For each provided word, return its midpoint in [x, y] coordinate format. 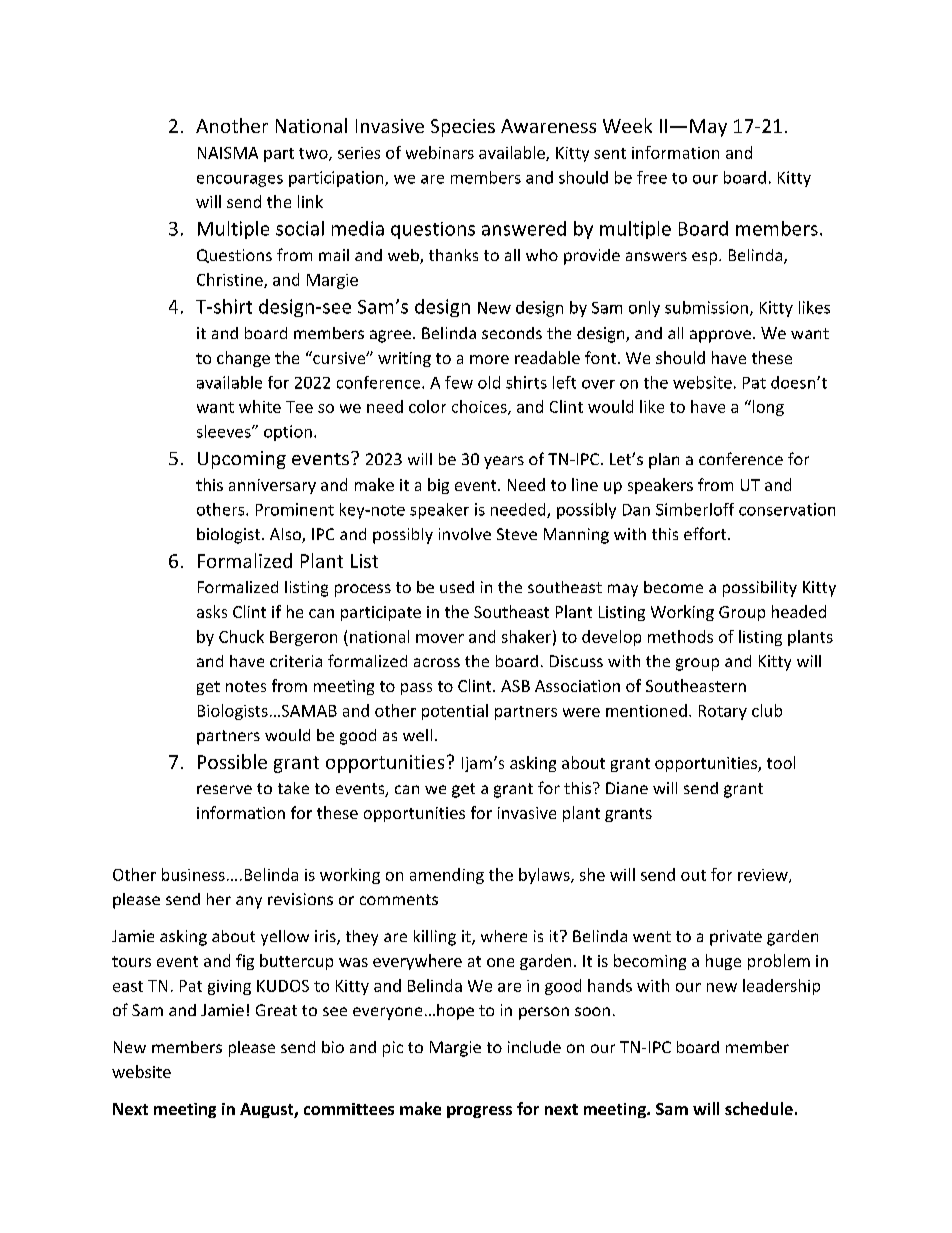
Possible [232, 761]
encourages [240, 181]
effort [706, 533]
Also [286, 535]
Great [276, 1010]
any [249, 902]
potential [455, 712]
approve [720, 336]
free [652, 177]
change [243, 359]
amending [447, 876]
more [489, 359]
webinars [440, 152]
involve [465, 534]
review [764, 876]
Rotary [723, 712]
